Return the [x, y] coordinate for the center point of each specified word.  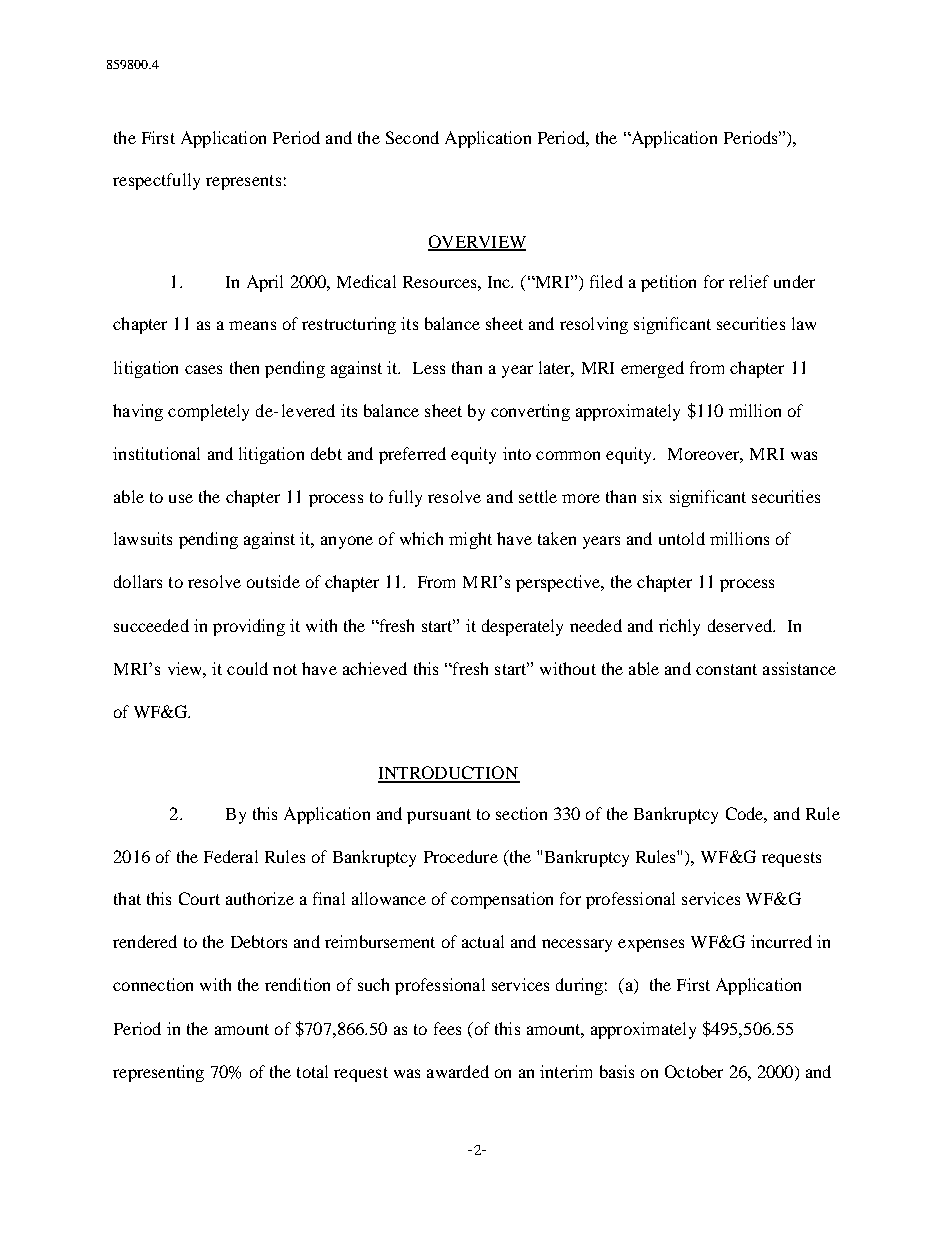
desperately [522, 627]
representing [158, 1073]
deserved [741, 625]
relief [749, 281]
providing [249, 627]
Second [412, 137]
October [694, 1071]
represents [243, 182]
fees [447, 1028]
